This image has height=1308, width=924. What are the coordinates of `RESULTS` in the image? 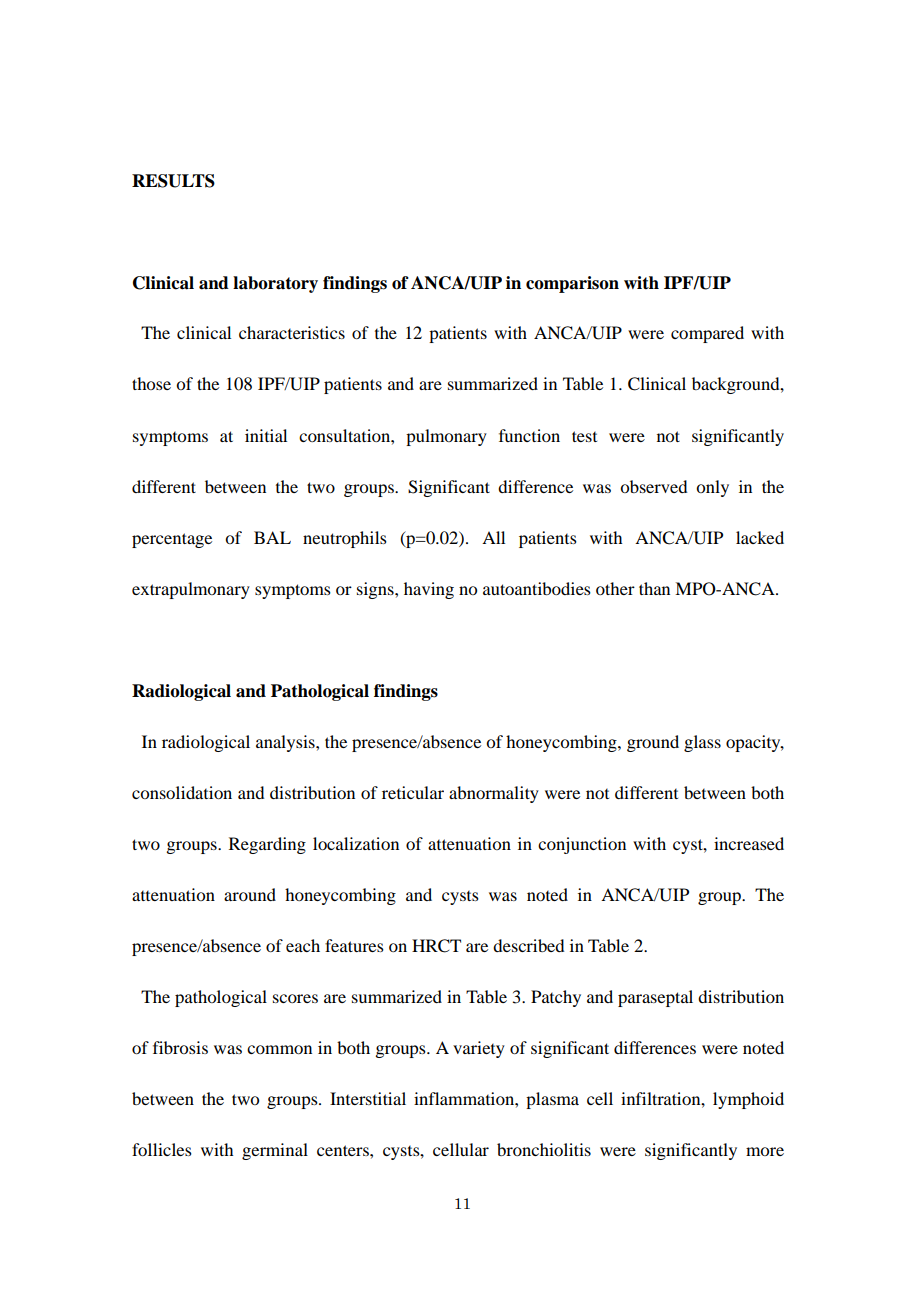 It's located at (173, 181).
